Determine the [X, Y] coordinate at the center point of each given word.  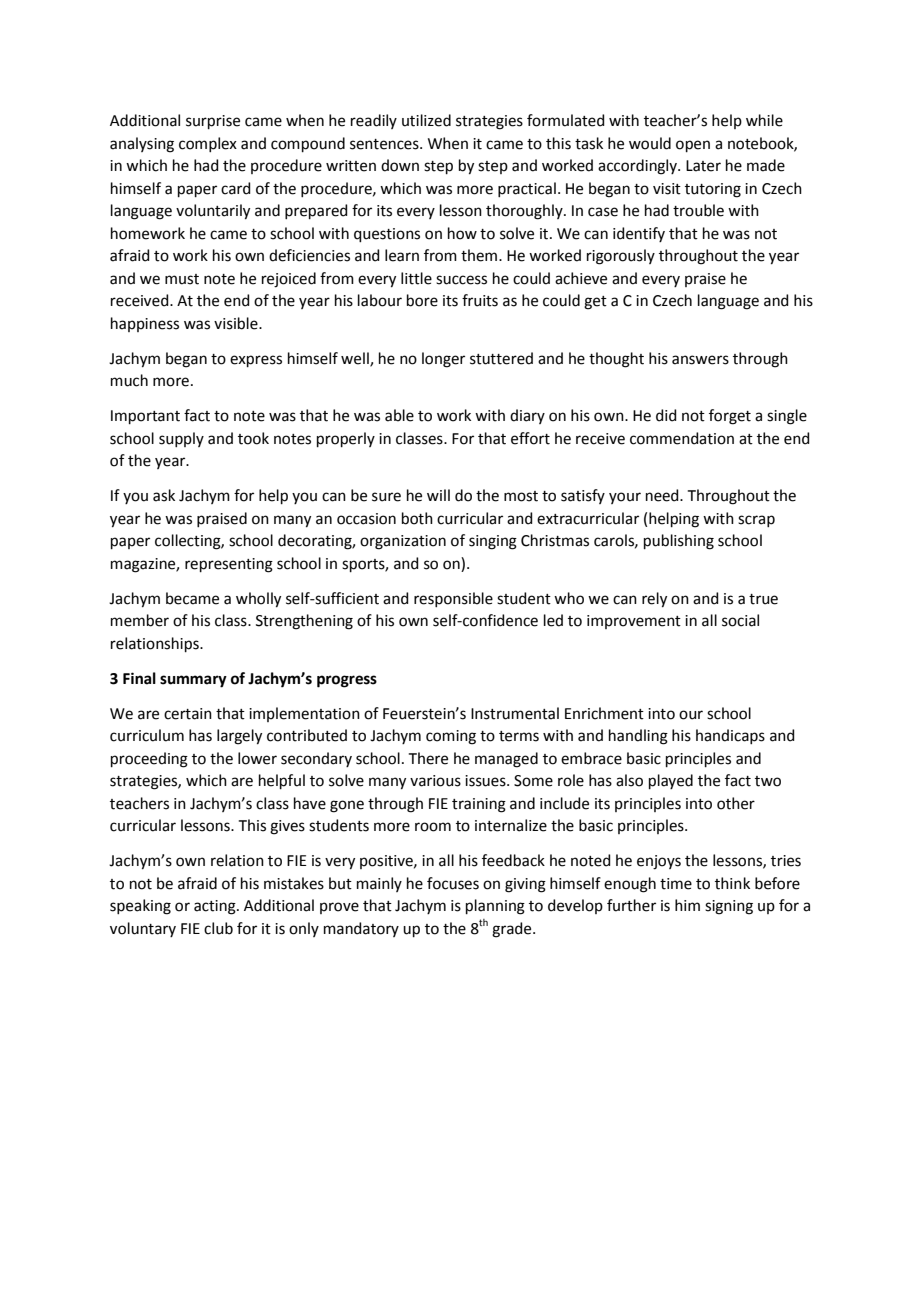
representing [229, 565]
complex [208, 144]
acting [216, 907]
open [693, 146]
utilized [426, 120]
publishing [679, 542]
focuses [453, 883]
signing [729, 907]
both [417, 518]
